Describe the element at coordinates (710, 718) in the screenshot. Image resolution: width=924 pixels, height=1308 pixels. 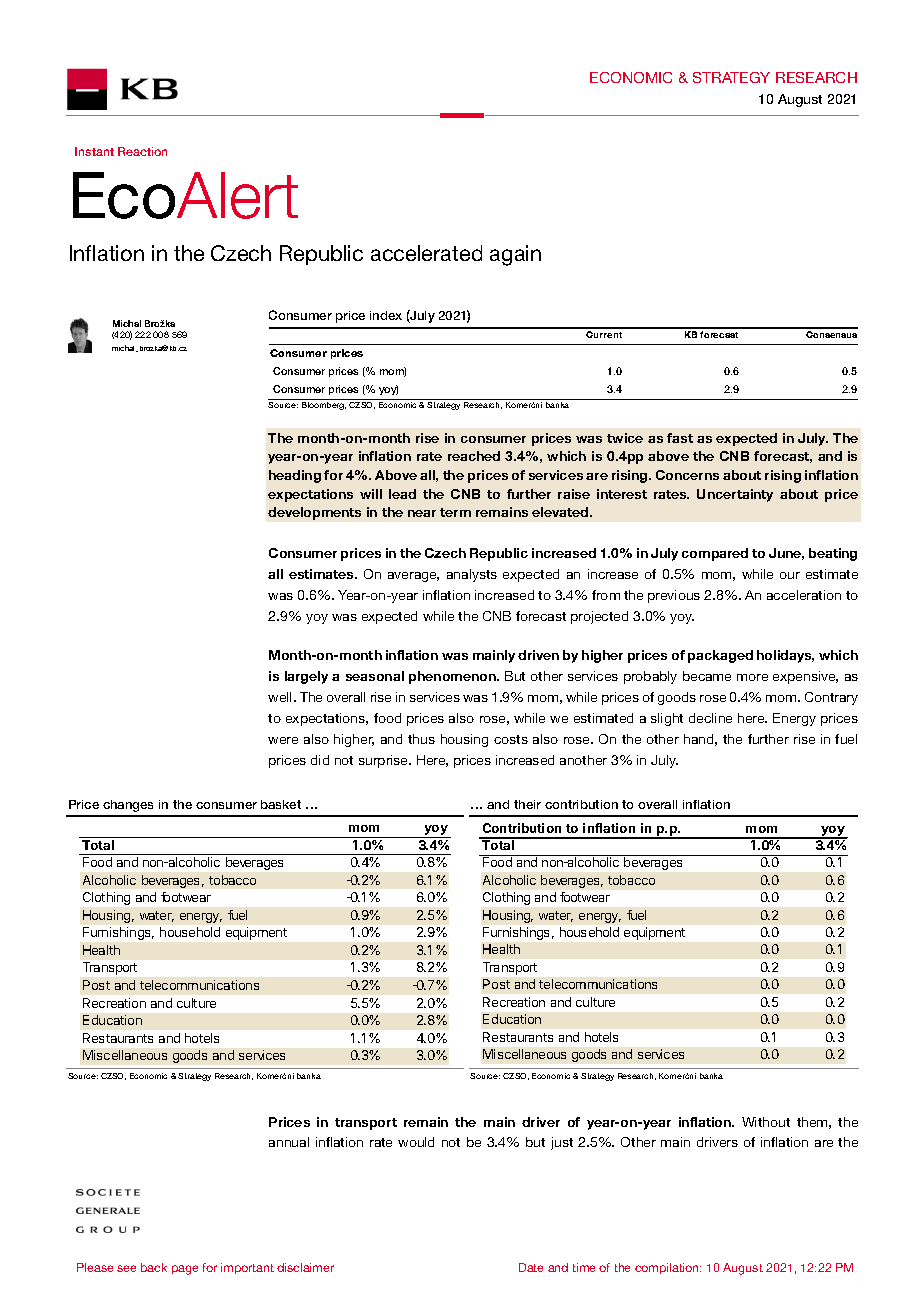
I see `decline` at that location.
